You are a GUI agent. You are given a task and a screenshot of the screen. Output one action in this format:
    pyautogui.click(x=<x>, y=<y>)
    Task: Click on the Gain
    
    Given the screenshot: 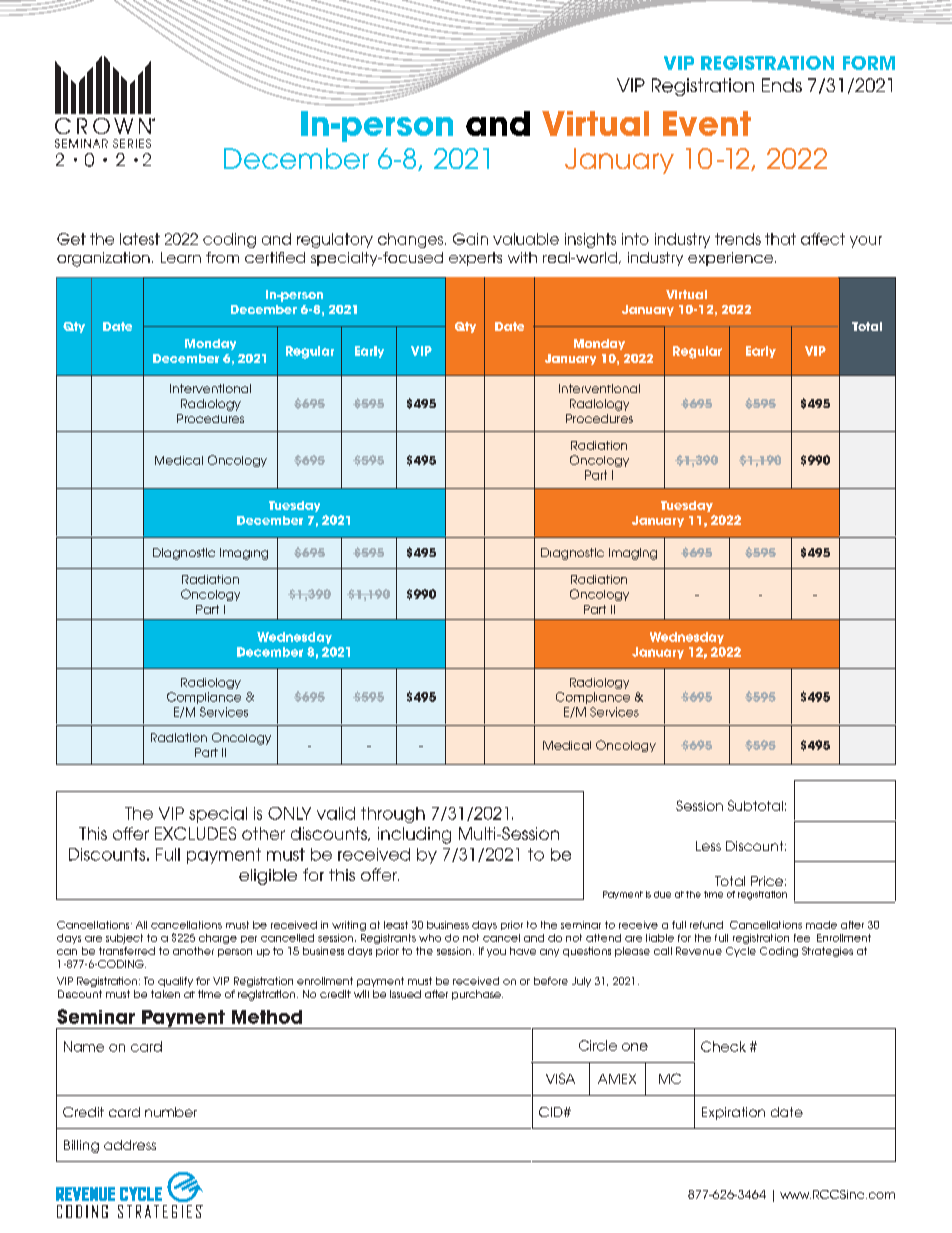 What is the action you would take?
    pyautogui.click(x=470, y=239)
